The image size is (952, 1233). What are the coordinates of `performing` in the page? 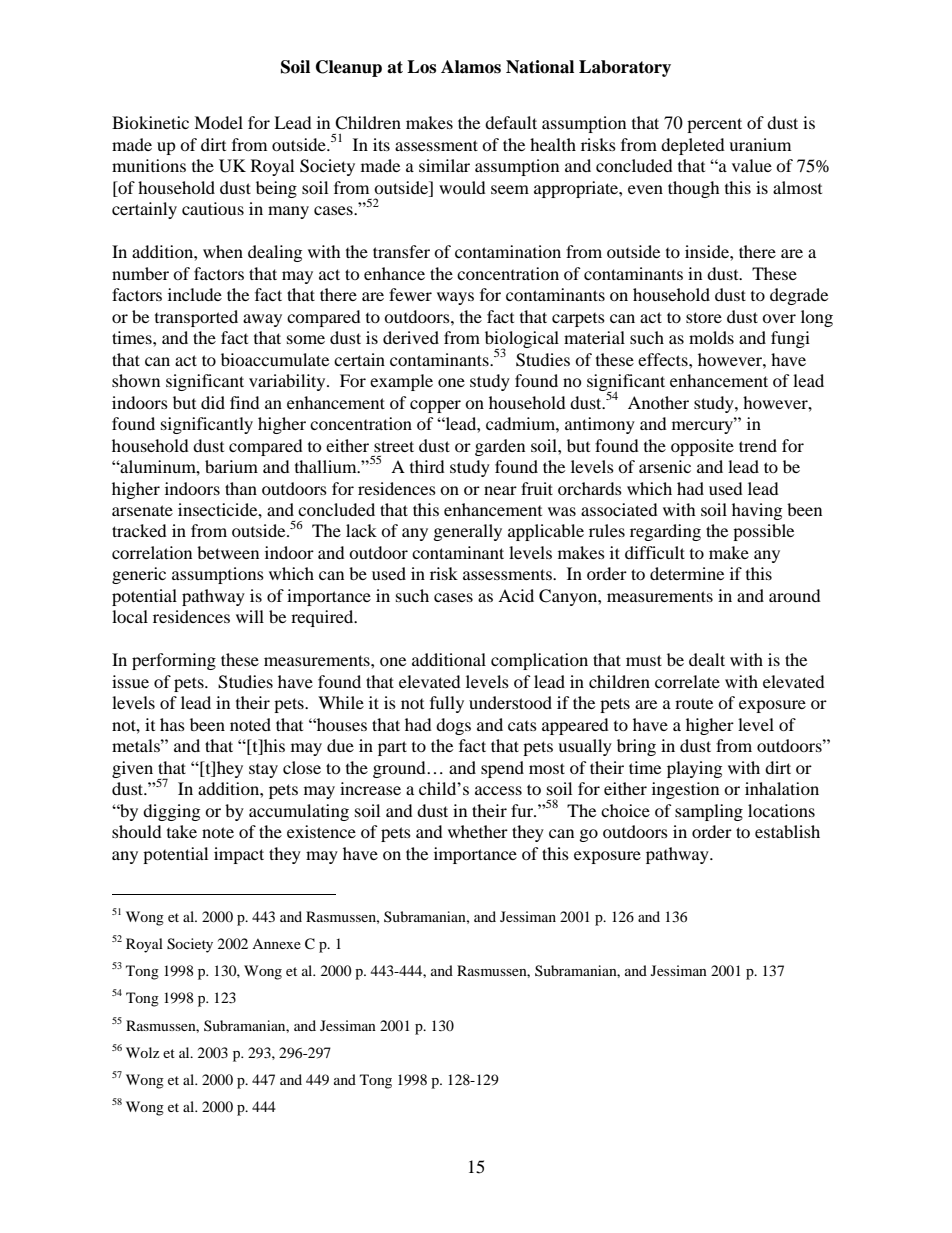 It's located at (174, 661).
